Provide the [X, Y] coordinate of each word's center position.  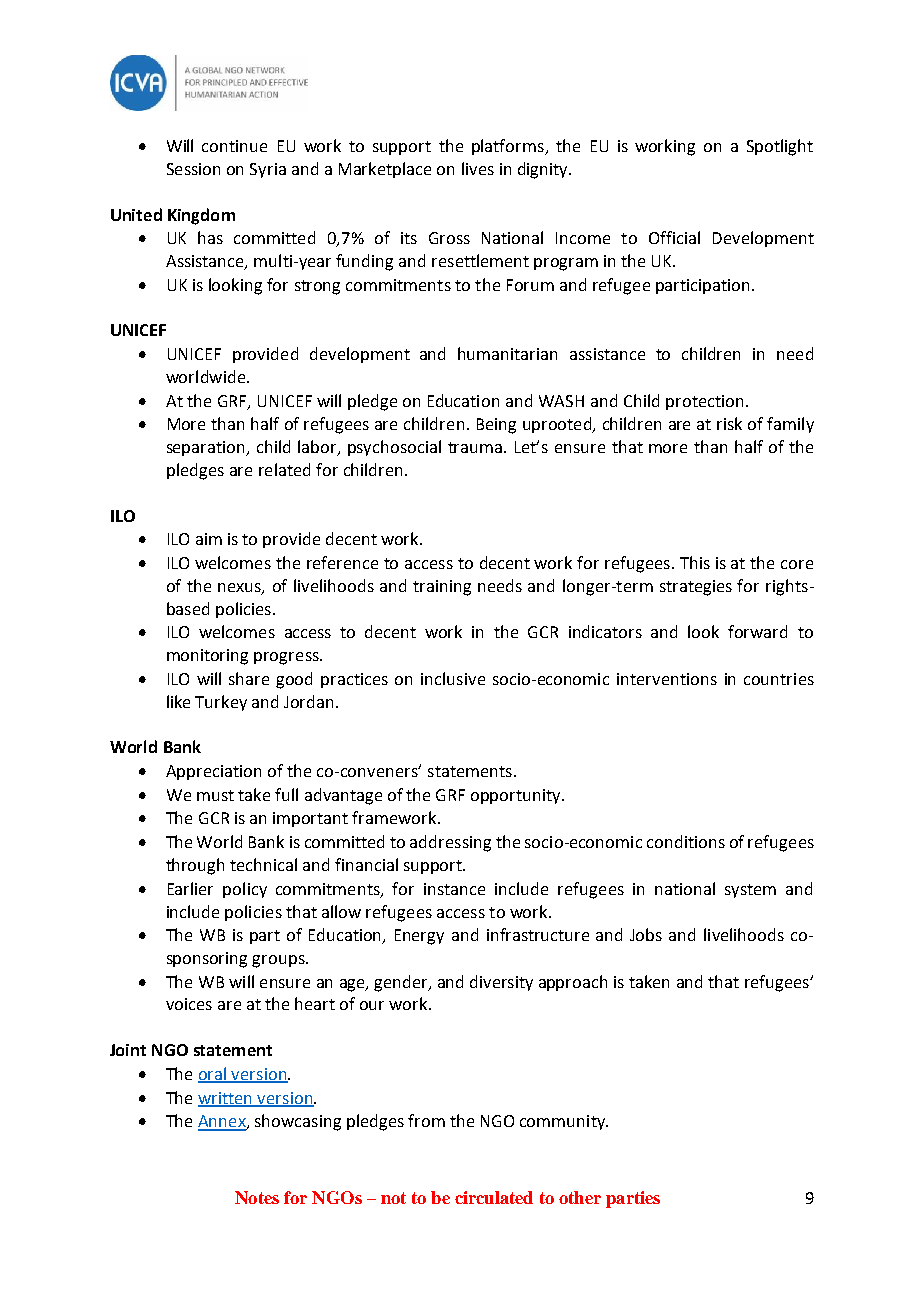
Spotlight [780, 147]
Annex [223, 1122]
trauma [475, 447]
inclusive [453, 678]
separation [207, 448]
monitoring [207, 657]
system [750, 891]
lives [478, 168]
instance [454, 889]
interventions [667, 679]
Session [193, 169]
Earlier [190, 888]
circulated [494, 1197]
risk [729, 423]
